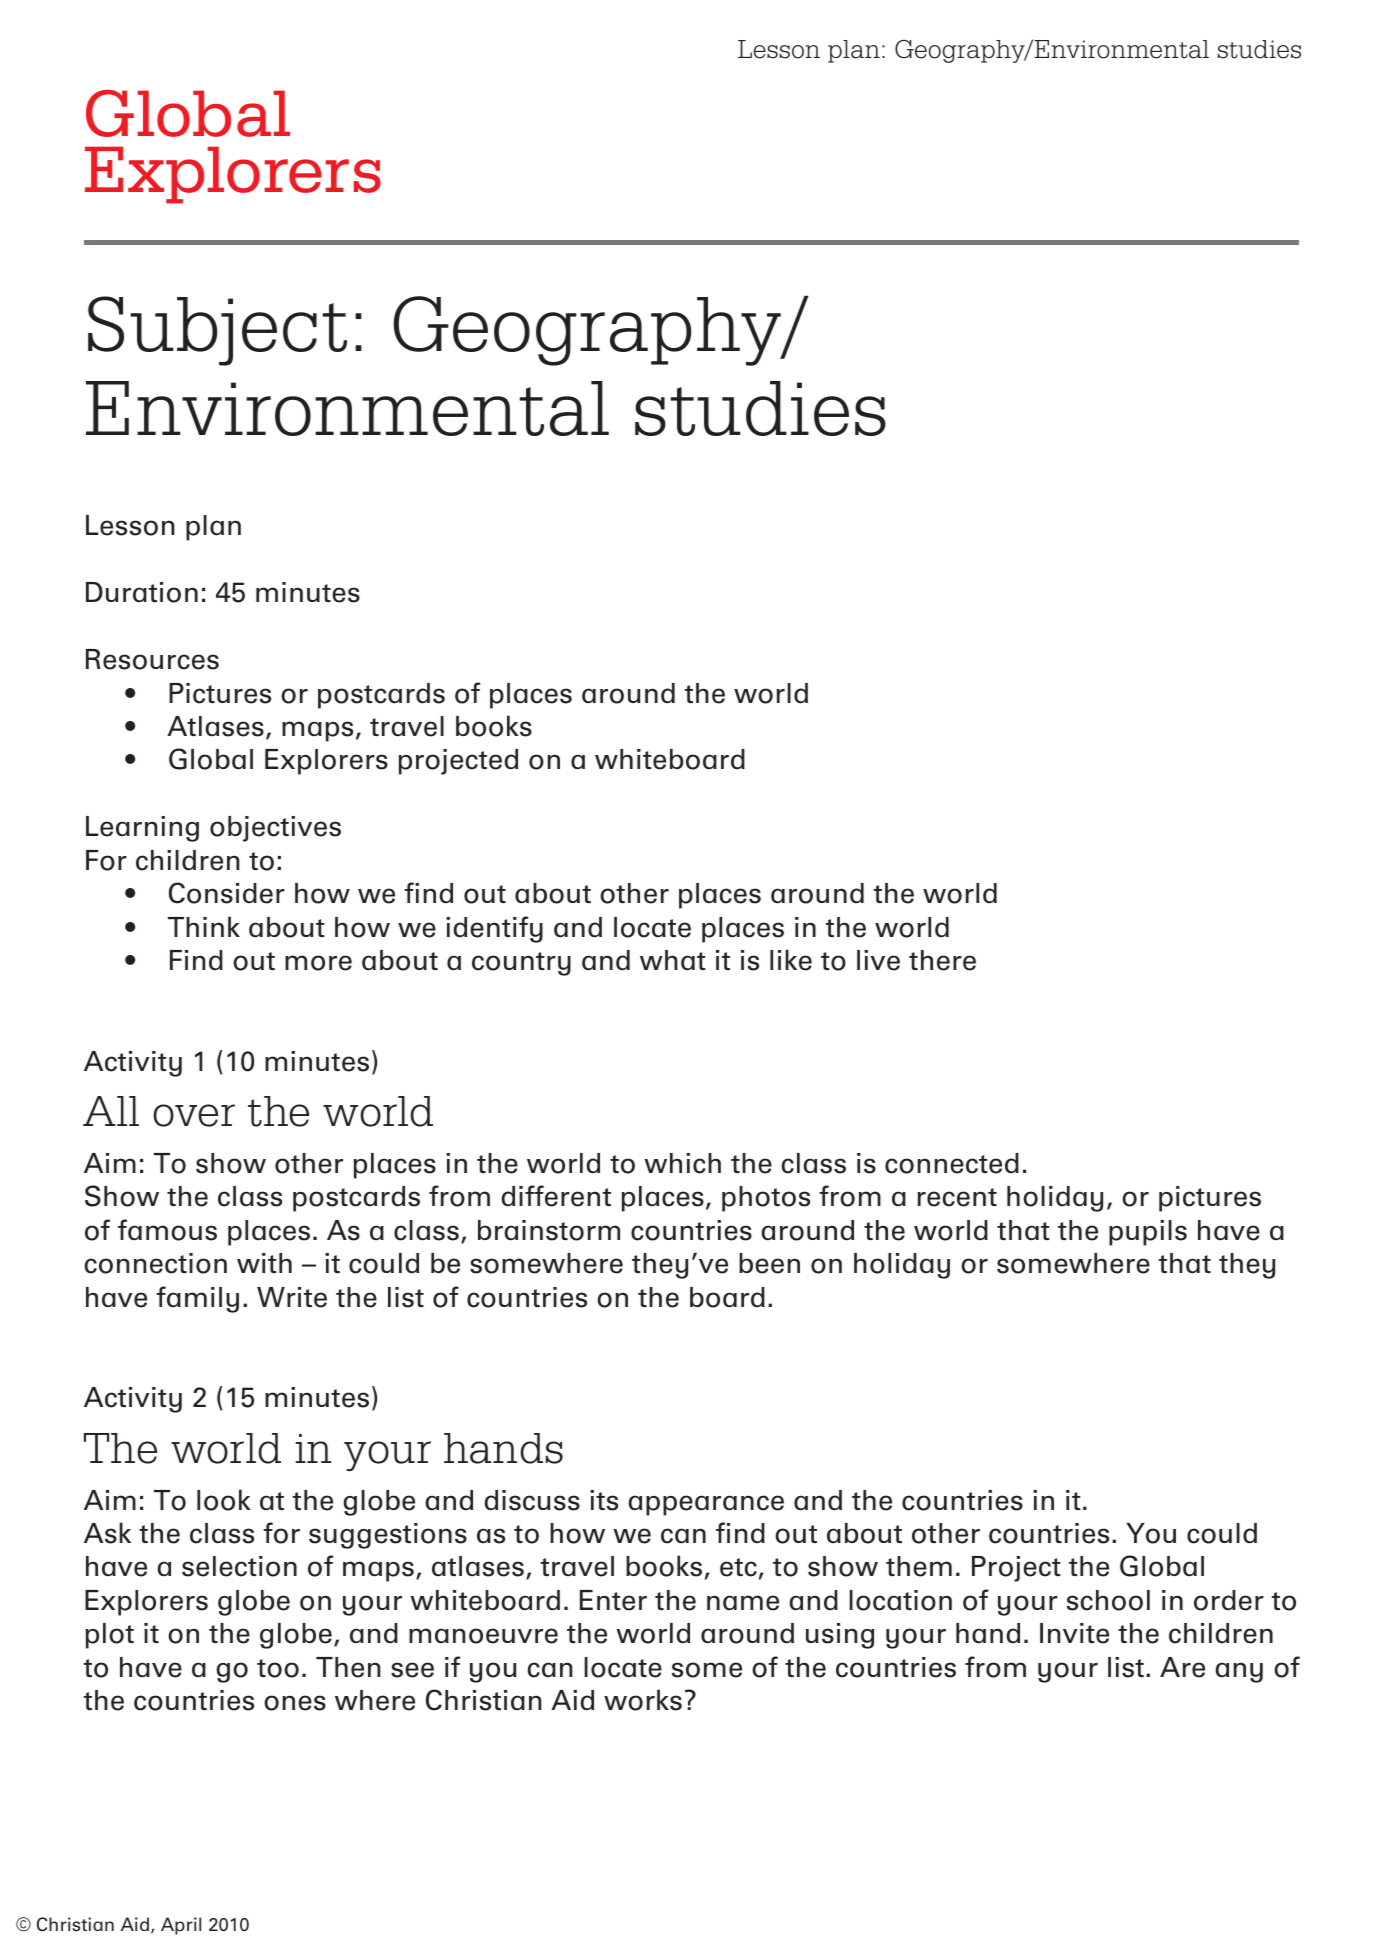 Image resolution: width=1383 pixels, height=1956 pixels. Describe the element at coordinates (643, 1700) in the page. I see `works` at that location.
